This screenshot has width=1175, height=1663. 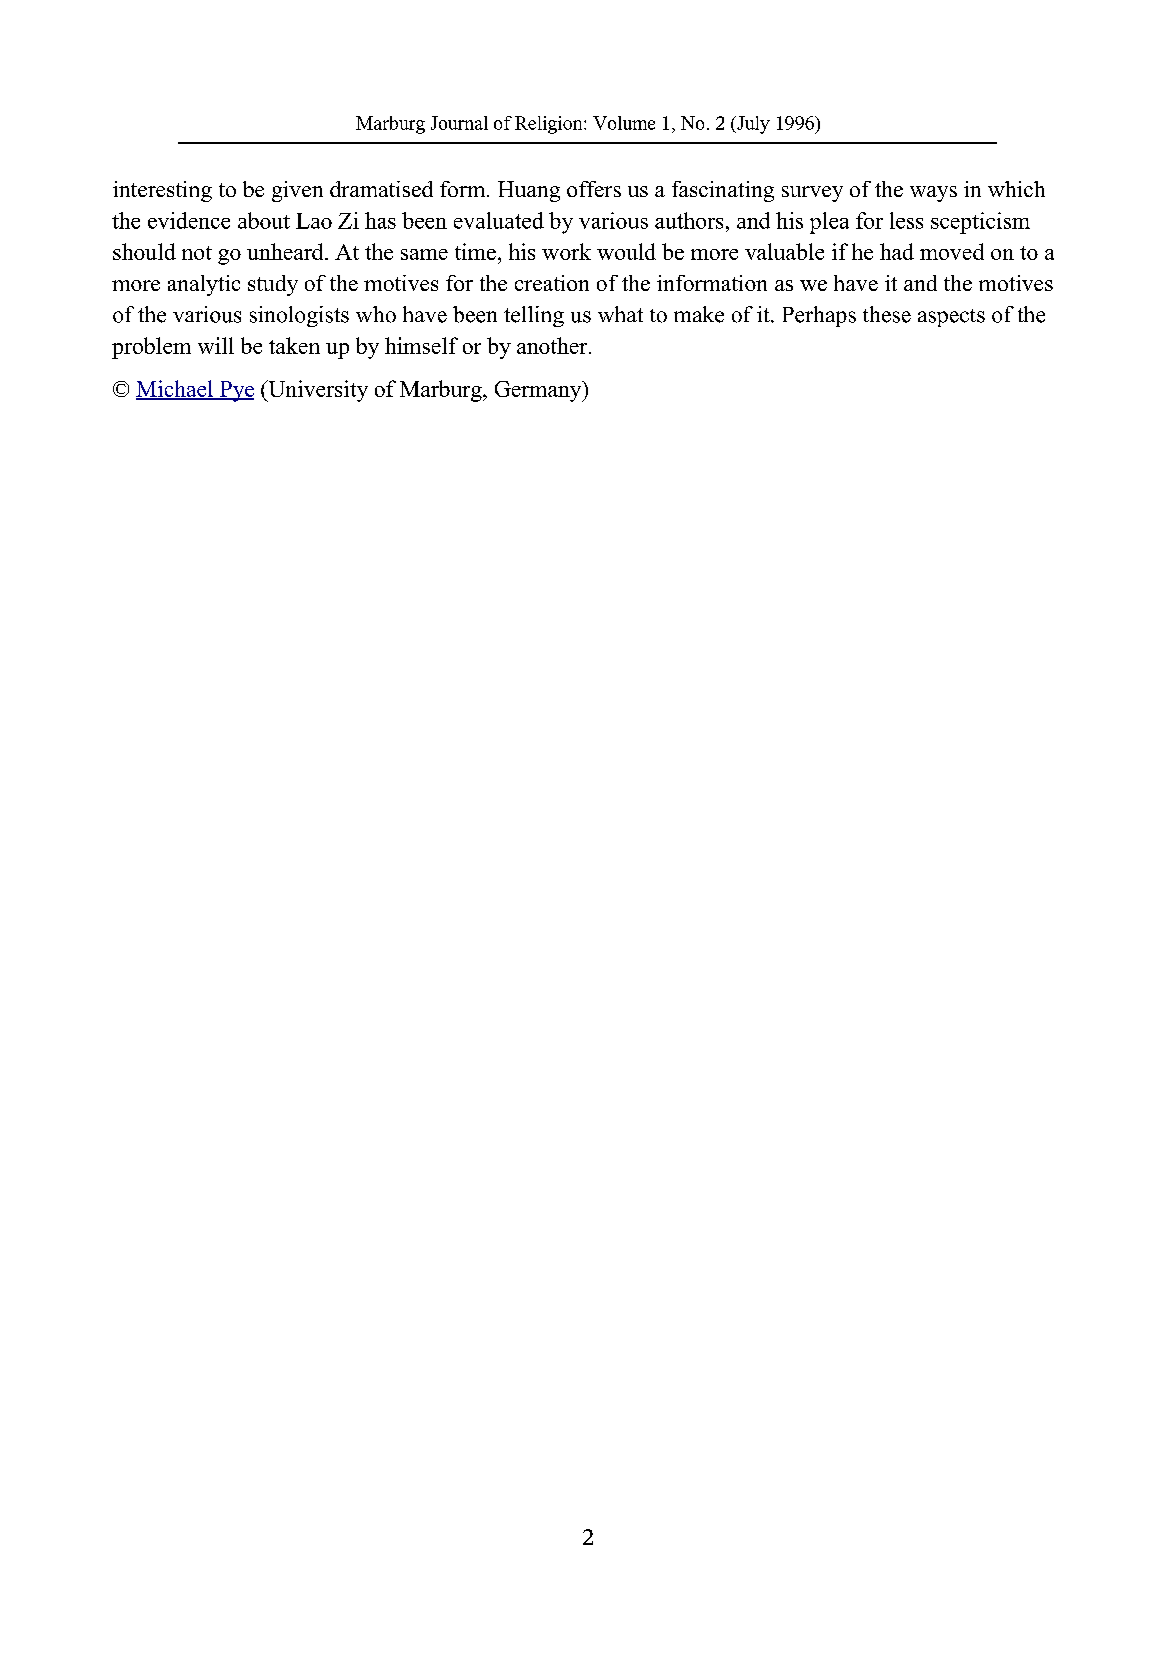 What do you see at coordinates (897, 251) in the screenshot?
I see `had` at bounding box center [897, 251].
